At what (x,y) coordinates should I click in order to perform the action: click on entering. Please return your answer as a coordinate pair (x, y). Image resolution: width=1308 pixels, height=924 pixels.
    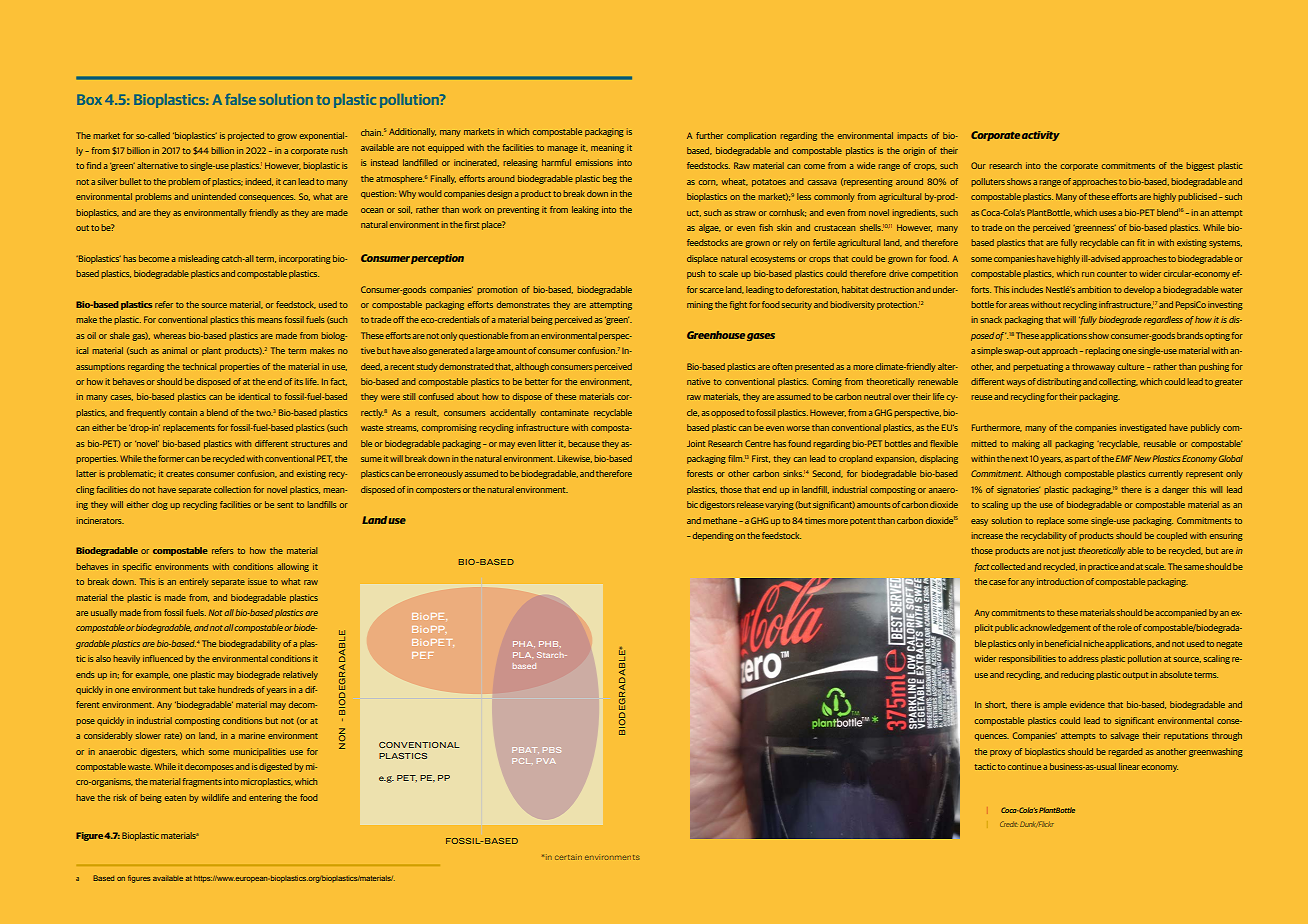
    Looking at the image, I should click on (265, 798).
